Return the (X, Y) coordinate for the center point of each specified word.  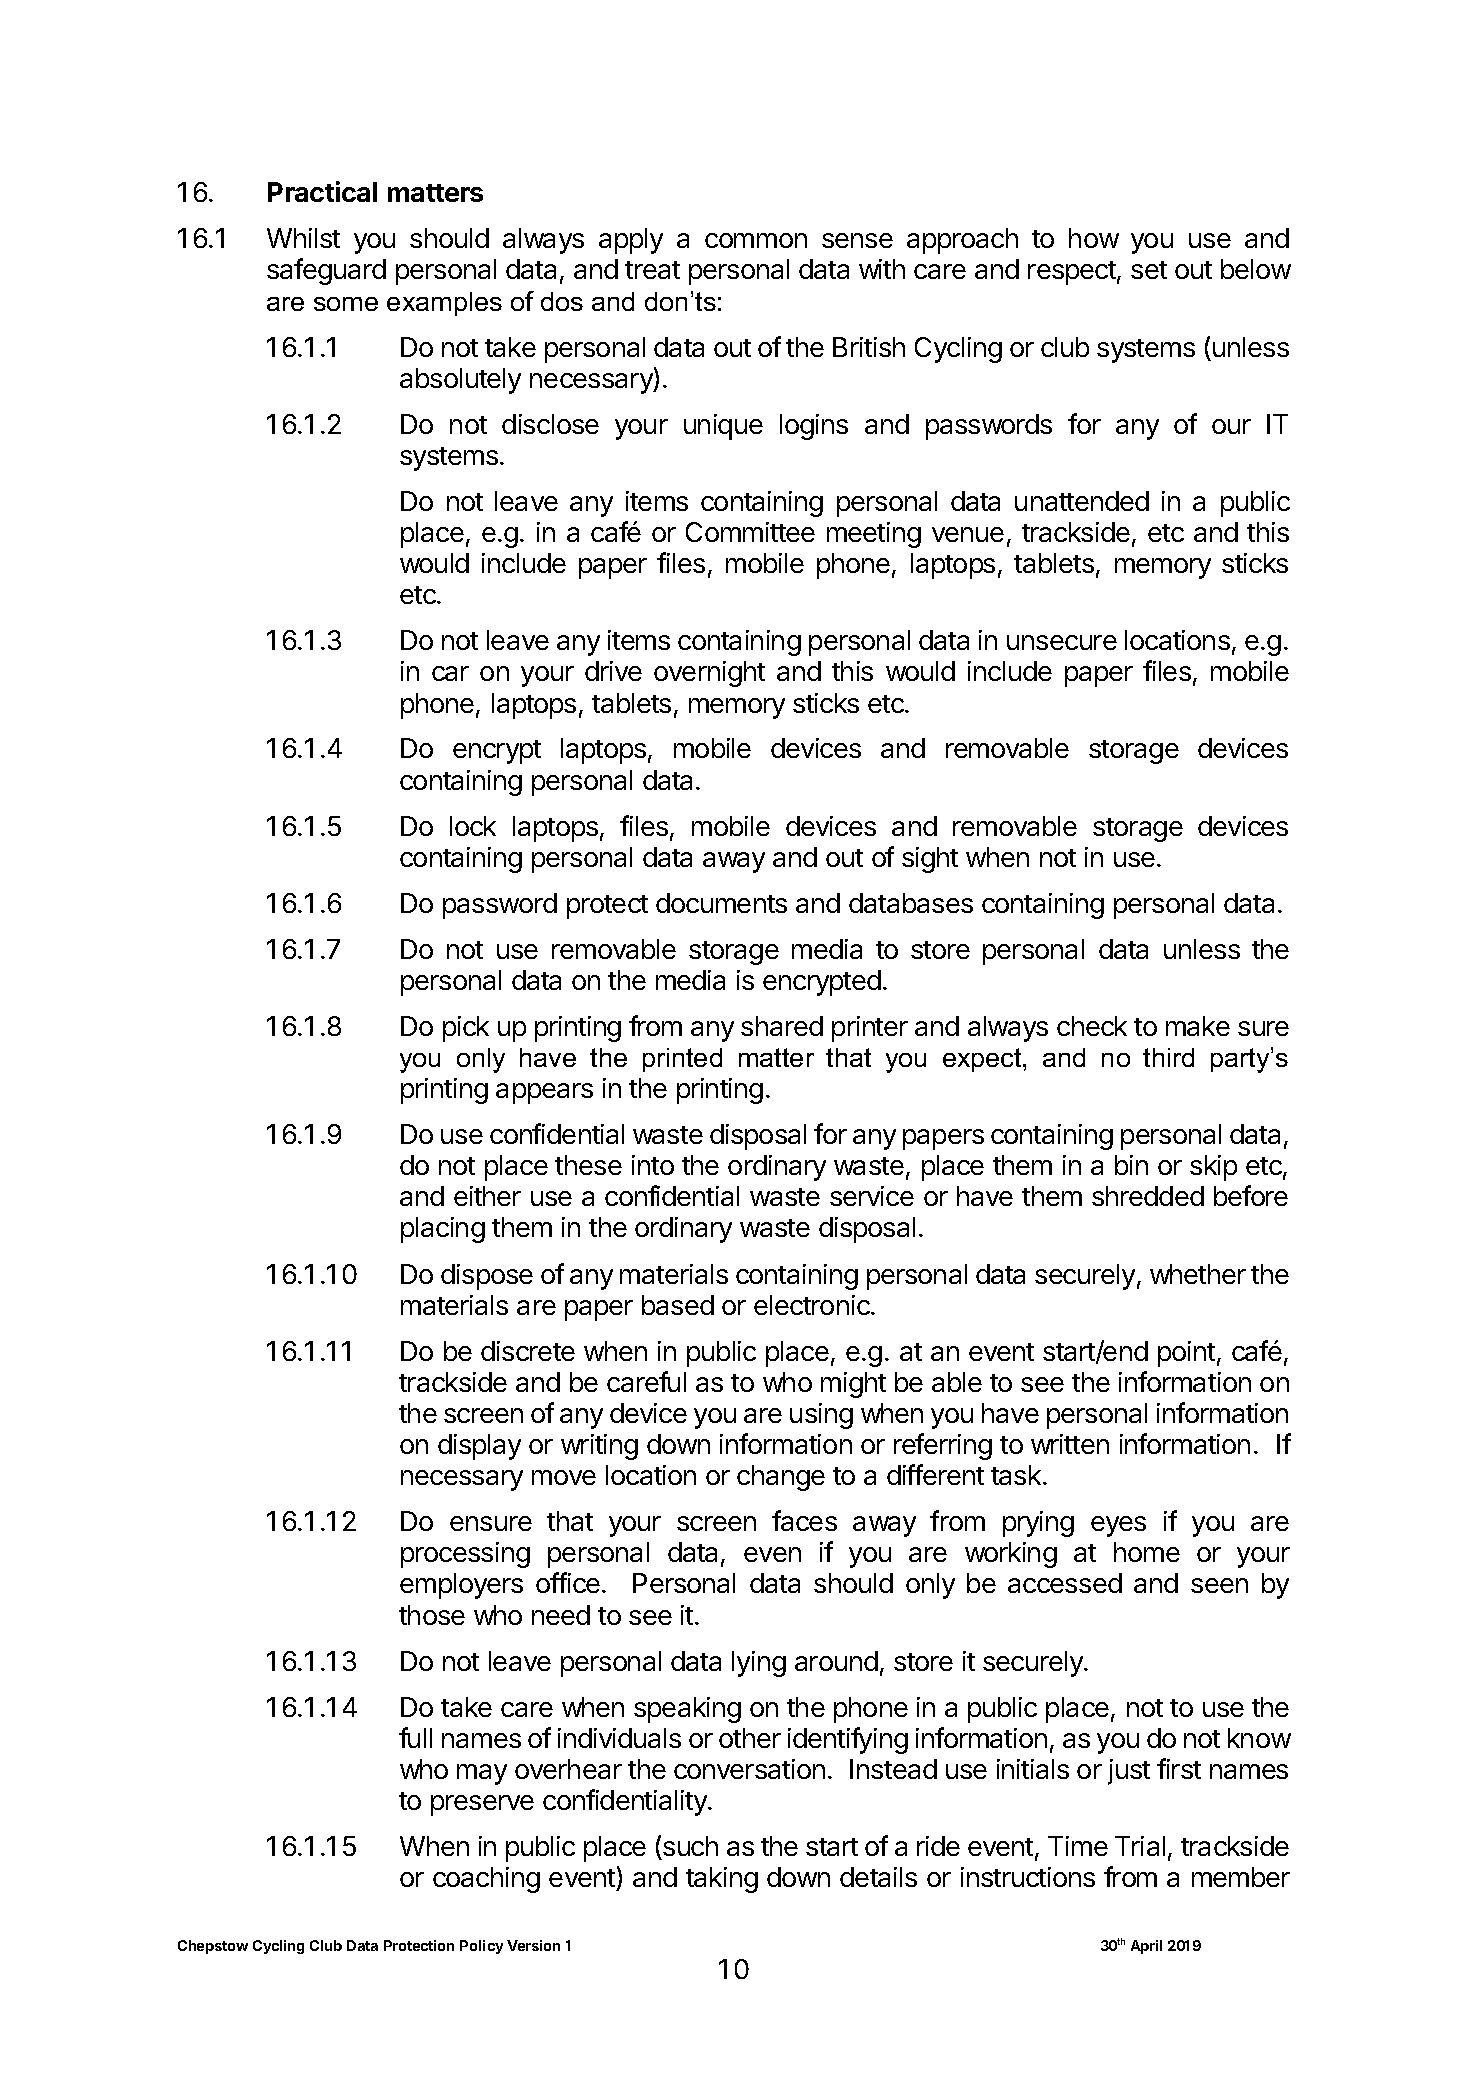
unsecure (1062, 642)
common (756, 240)
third (1168, 1057)
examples (444, 304)
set (1149, 270)
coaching (486, 1880)
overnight (709, 674)
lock (473, 826)
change (781, 1478)
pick (466, 1029)
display (479, 1447)
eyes (1118, 1526)
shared (782, 1026)
